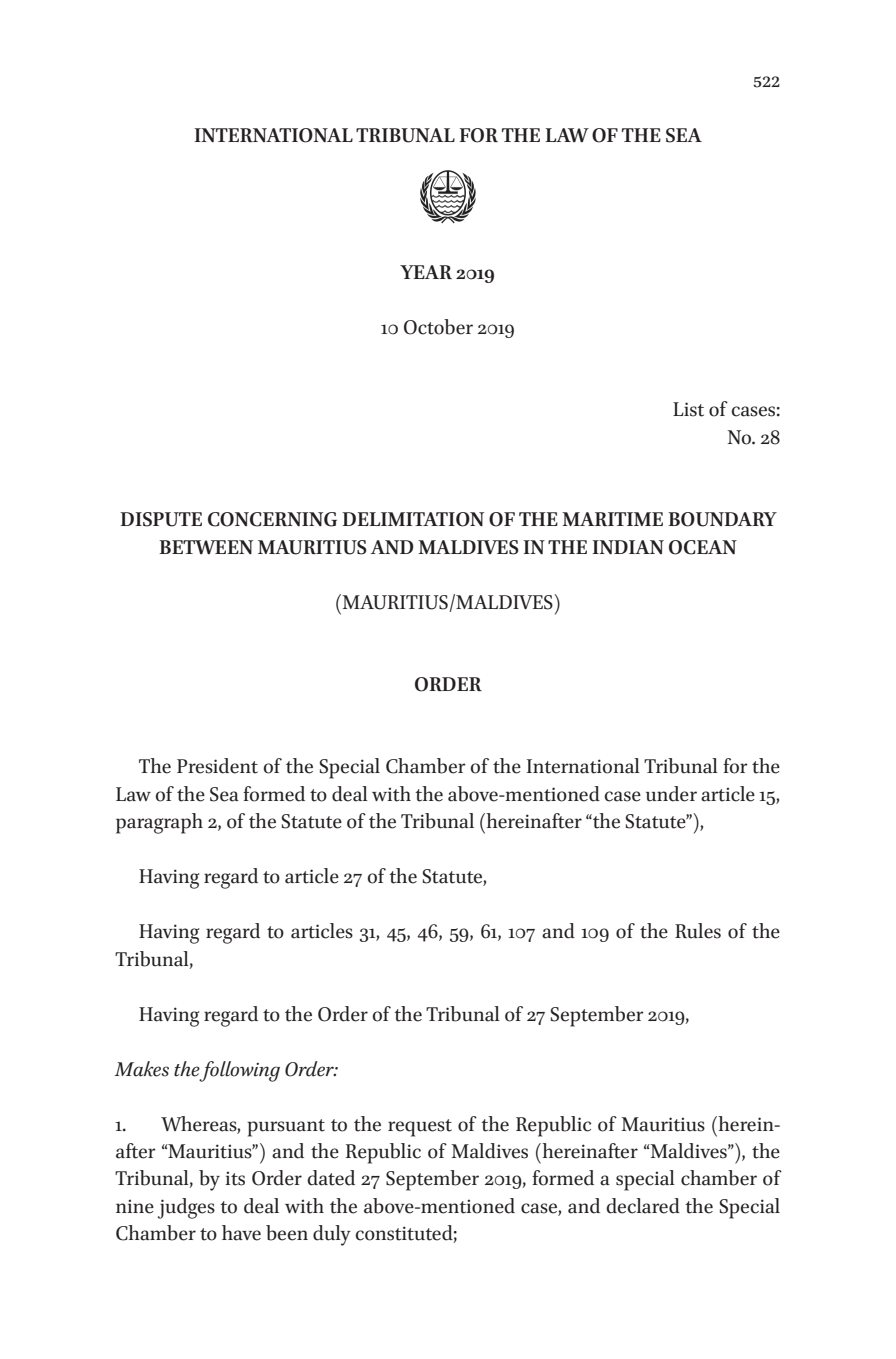  What do you see at coordinates (703, 547) in the screenshot?
I see `OCEAN` at bounding box center [703, 547].
